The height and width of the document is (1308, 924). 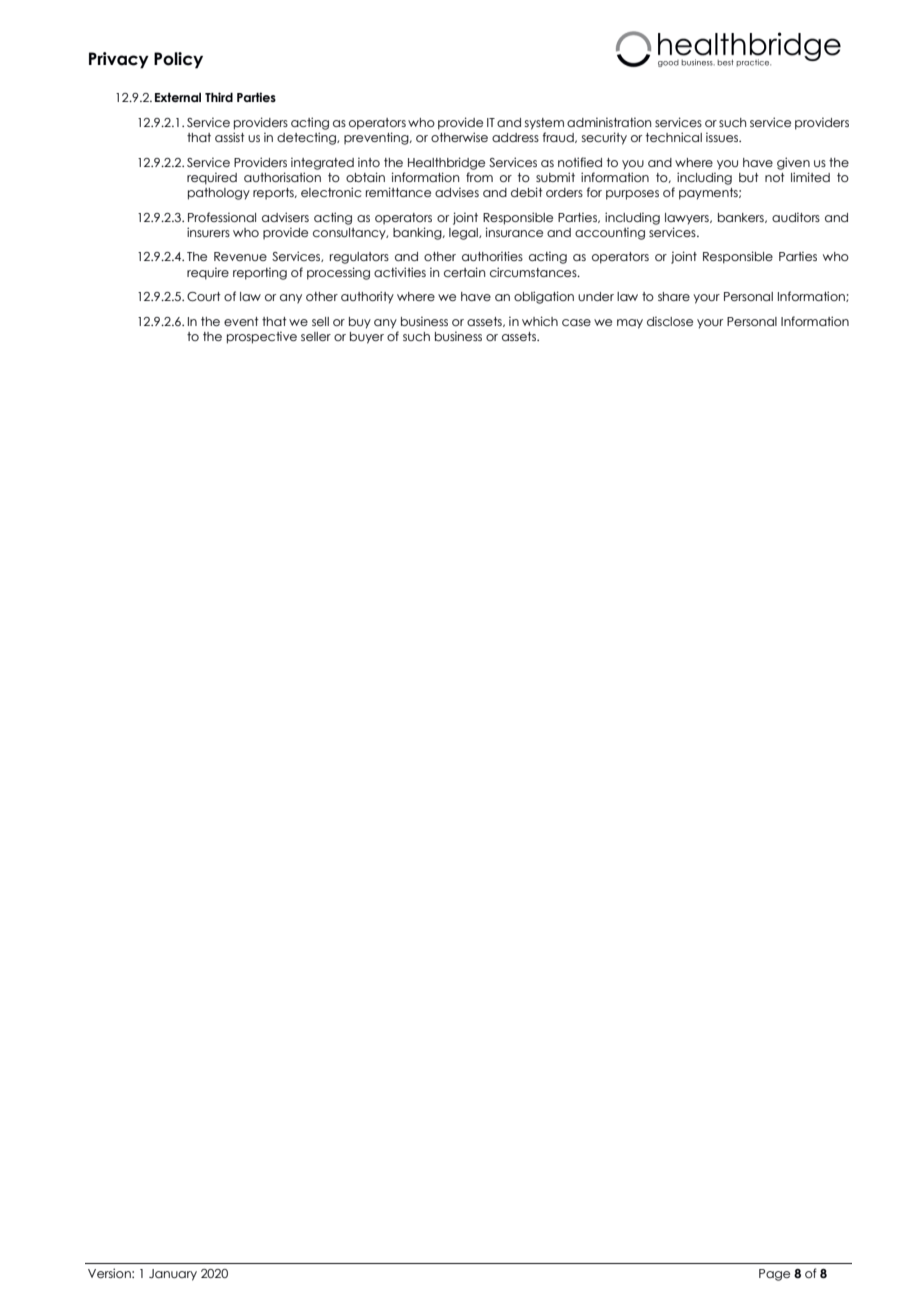 What do you see at coordinates (540, 321) in the document?
I see `which` at bounding box center [540, 321].
